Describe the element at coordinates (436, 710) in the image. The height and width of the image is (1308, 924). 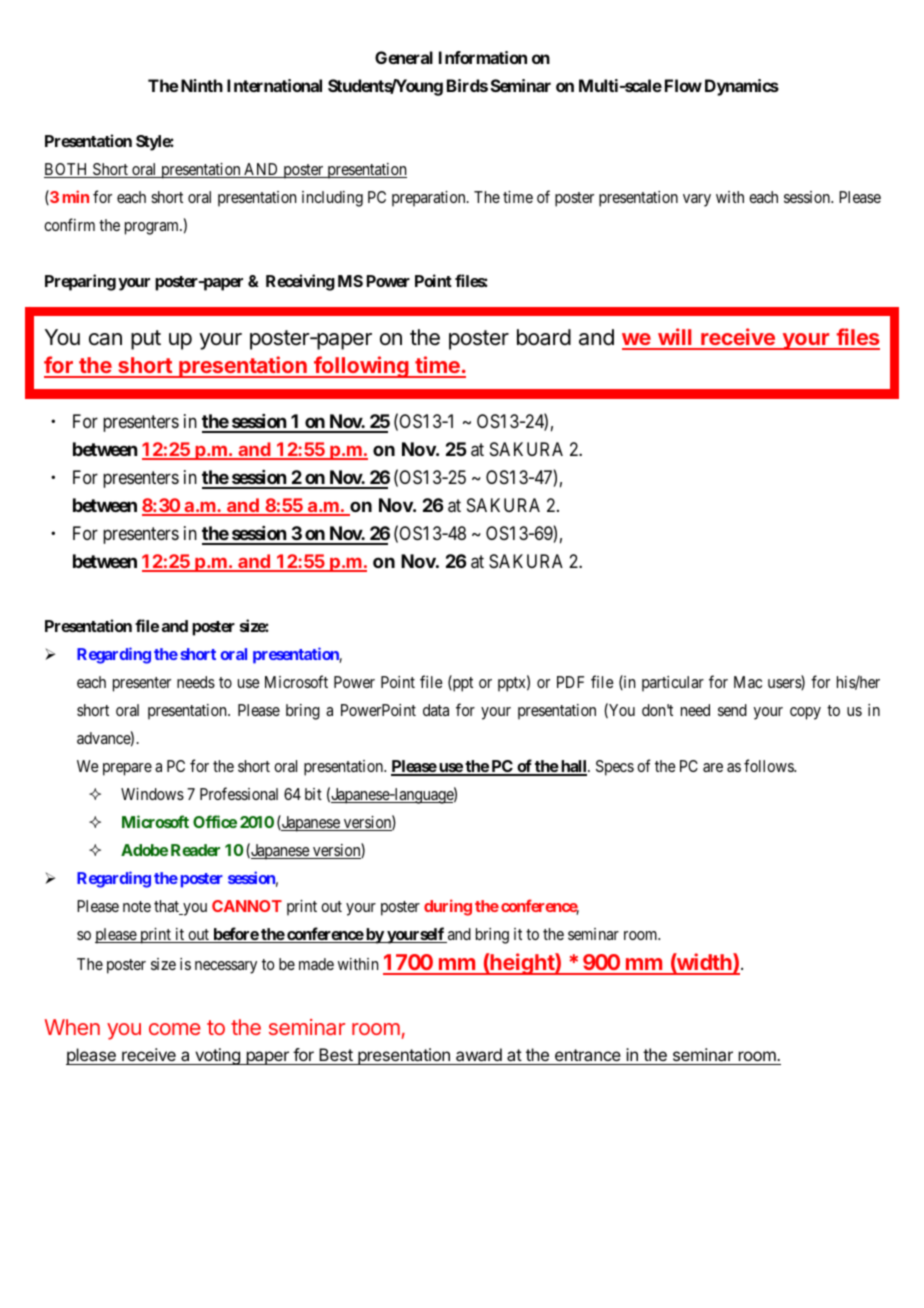
I see `data` at that location.
